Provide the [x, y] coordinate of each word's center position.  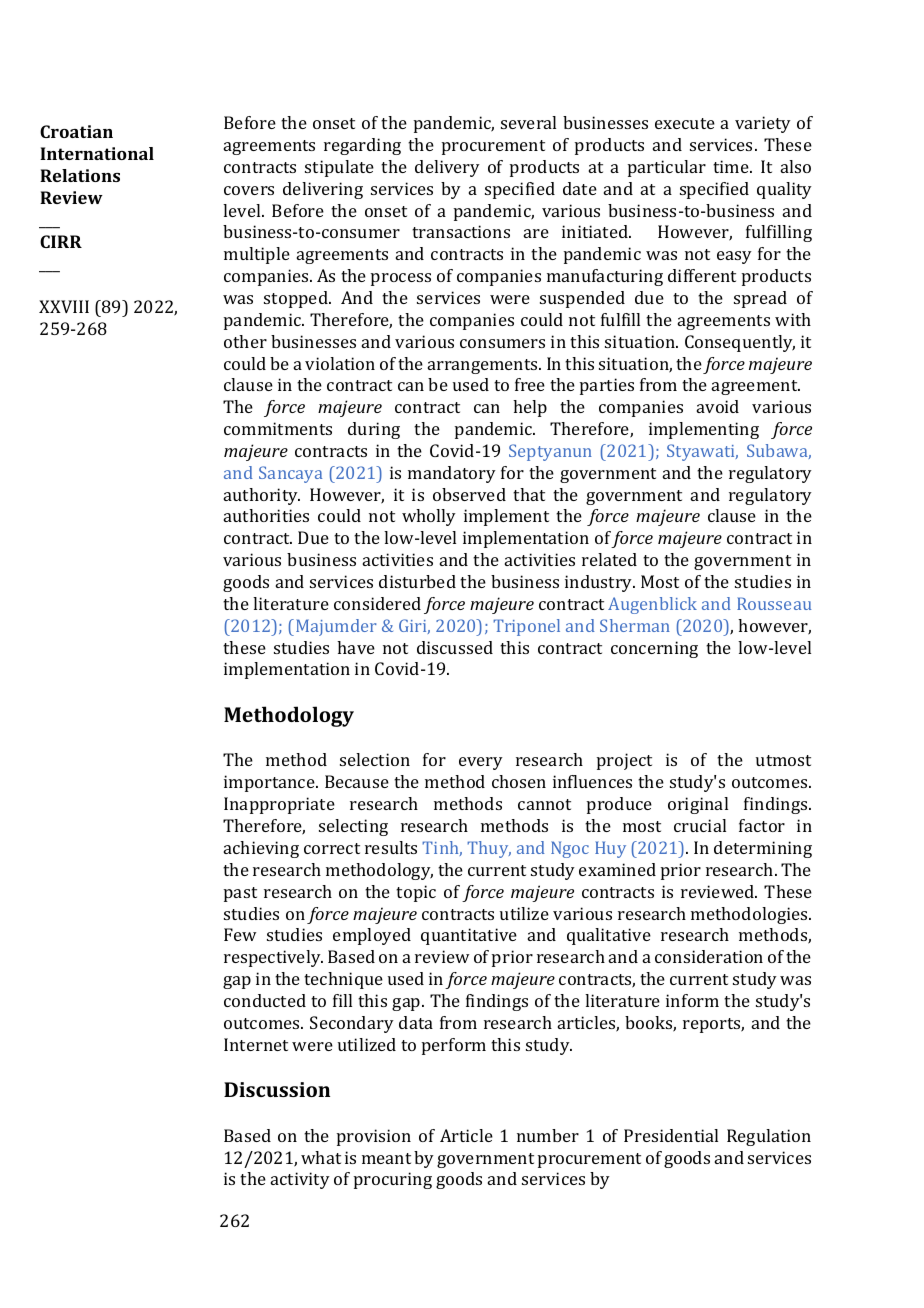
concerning [654, 649]
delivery [447, 168]
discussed [455, 647]
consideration [709, 956]
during [374, 430]
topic [416, 893]
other [245, 341]
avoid [718, 406]
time [732, 166]
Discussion [277, 1089]
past [240, 894]
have [356, 647]
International [97, 153]
